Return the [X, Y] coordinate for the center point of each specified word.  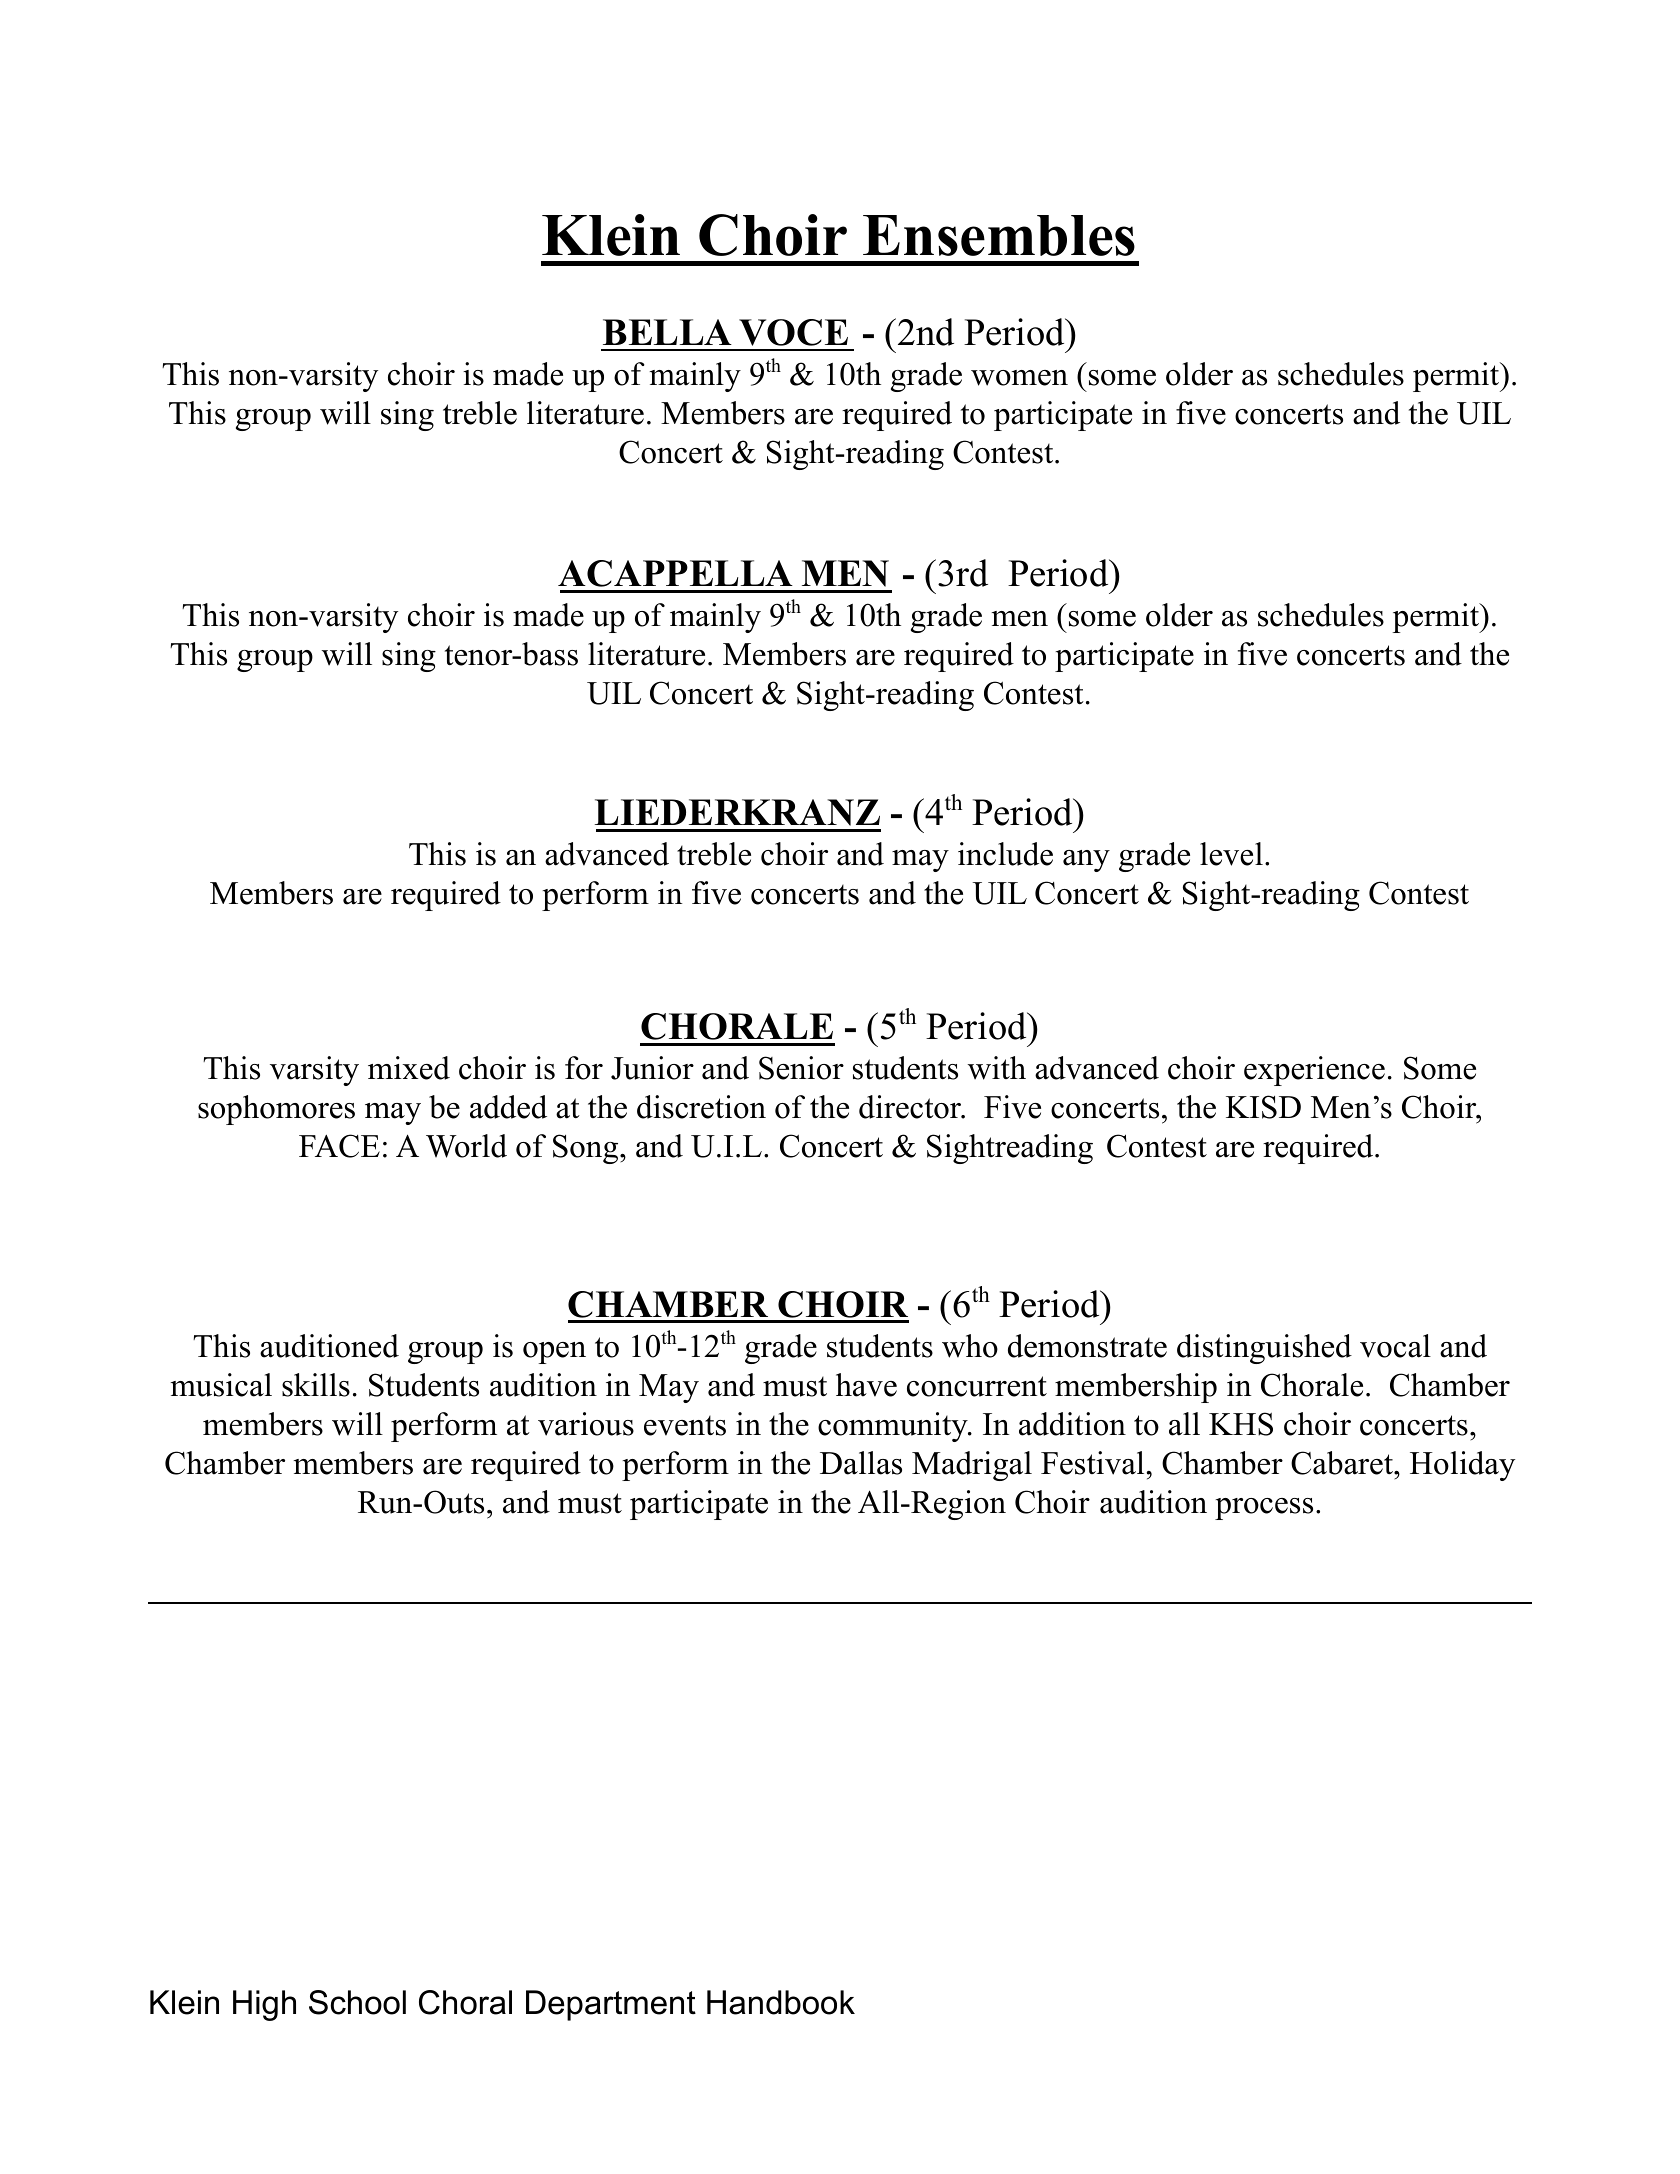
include [1005, 854]
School [357, 2002]
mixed [409, 1068]
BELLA [667, 332]
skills [316, 1385]
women [1019, 378]
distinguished [1264, 1349]
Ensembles [999, 235]
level [1231, 854]
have [866, 1385]
